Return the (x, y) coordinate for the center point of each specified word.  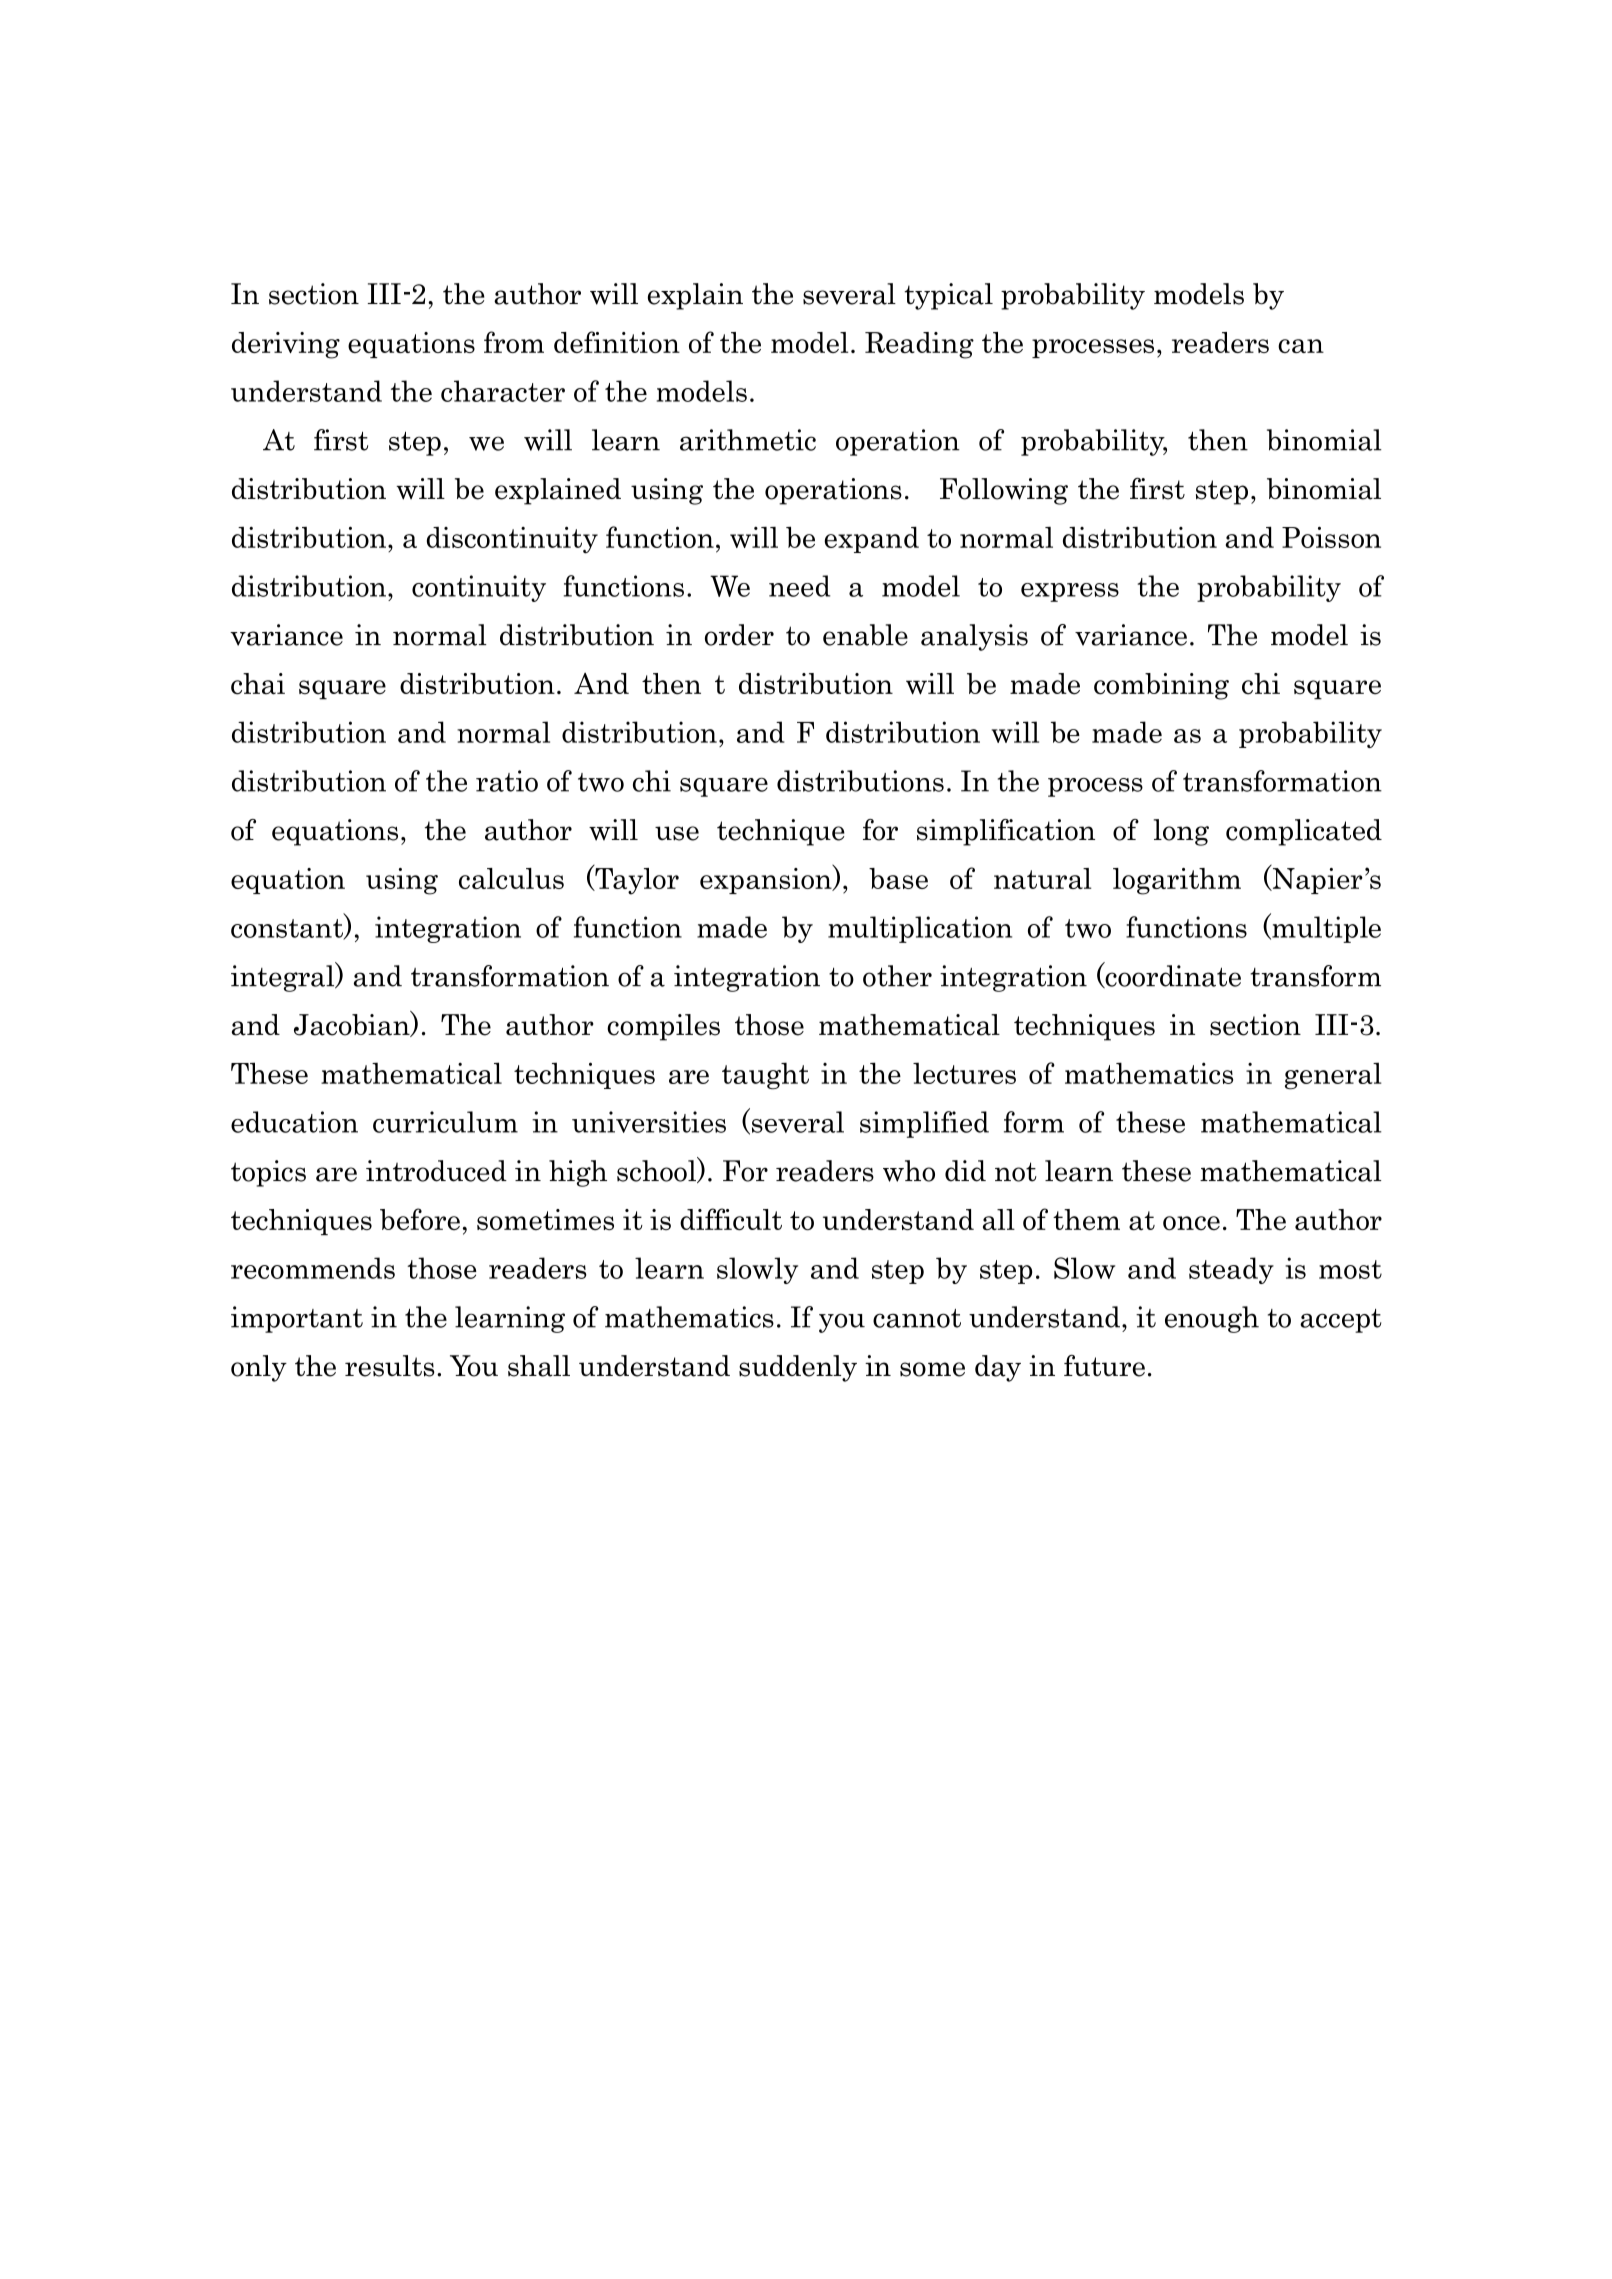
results (390, 1366)
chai (258, 684)
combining (1161, 686)
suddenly (798, 1368)
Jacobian (353, 1024)
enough (1212, 1319)
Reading (919, 345)
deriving (286, 345)
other (897, 976)
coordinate (1172, 975)
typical (948, 296)
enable (865, 635)
